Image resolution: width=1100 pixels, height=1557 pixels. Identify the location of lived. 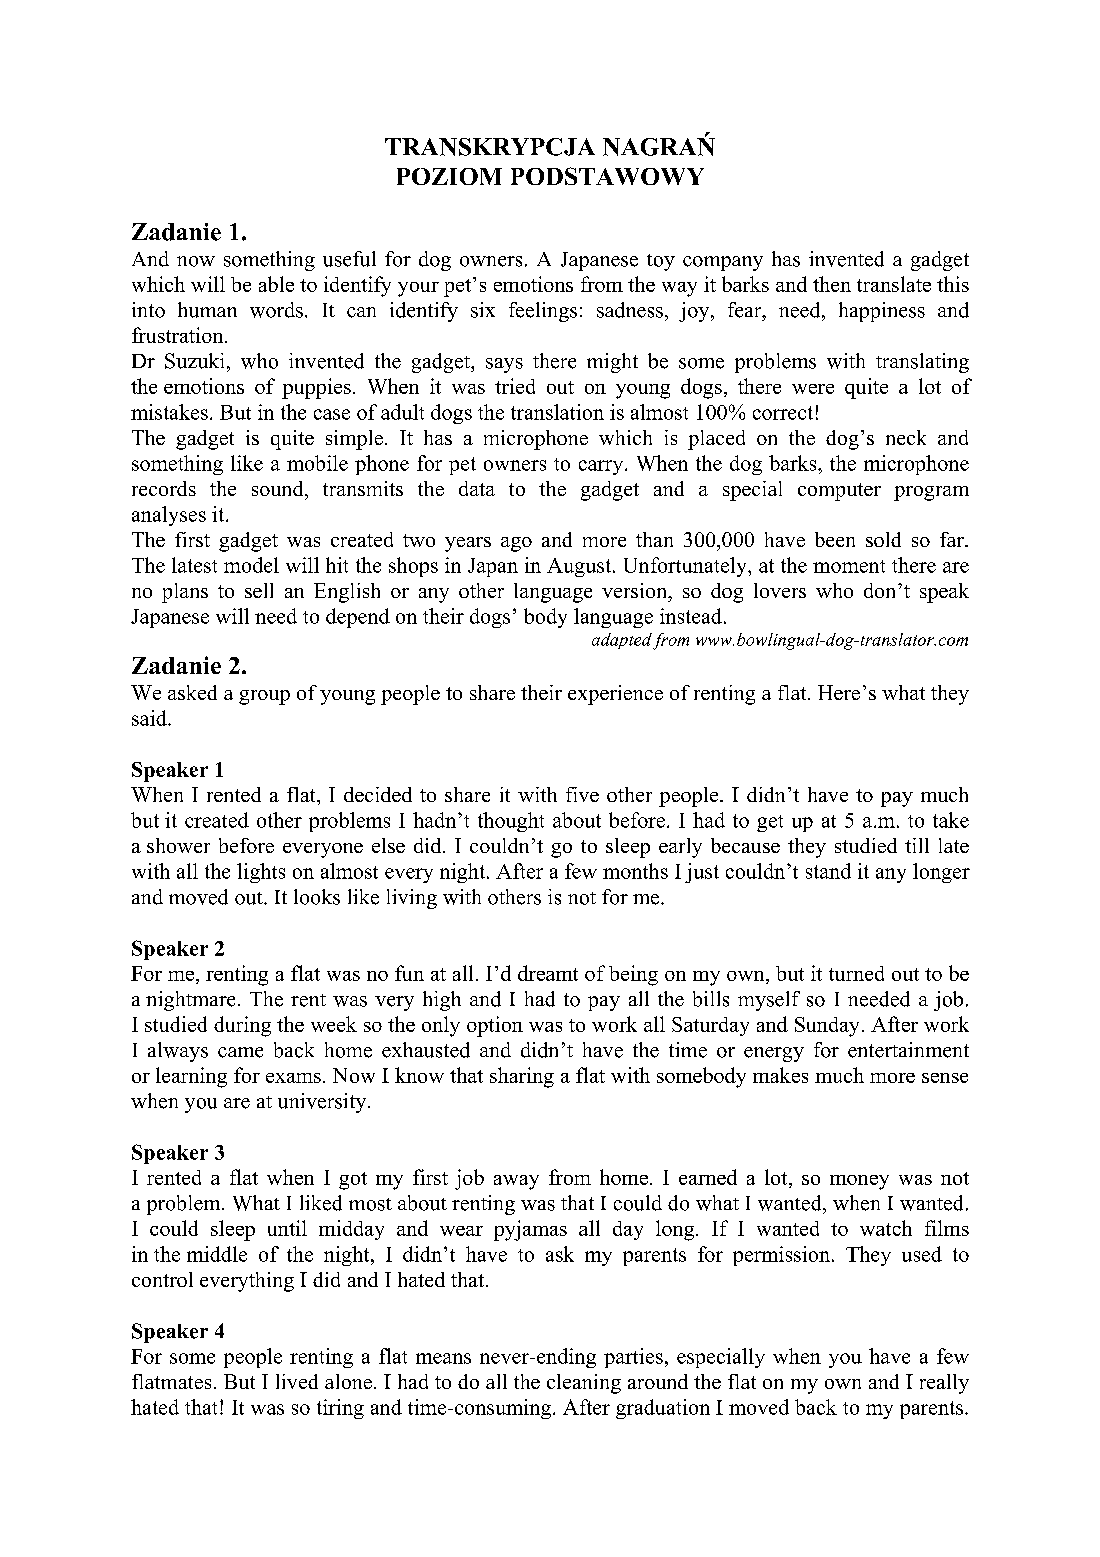
(297, 1381).
